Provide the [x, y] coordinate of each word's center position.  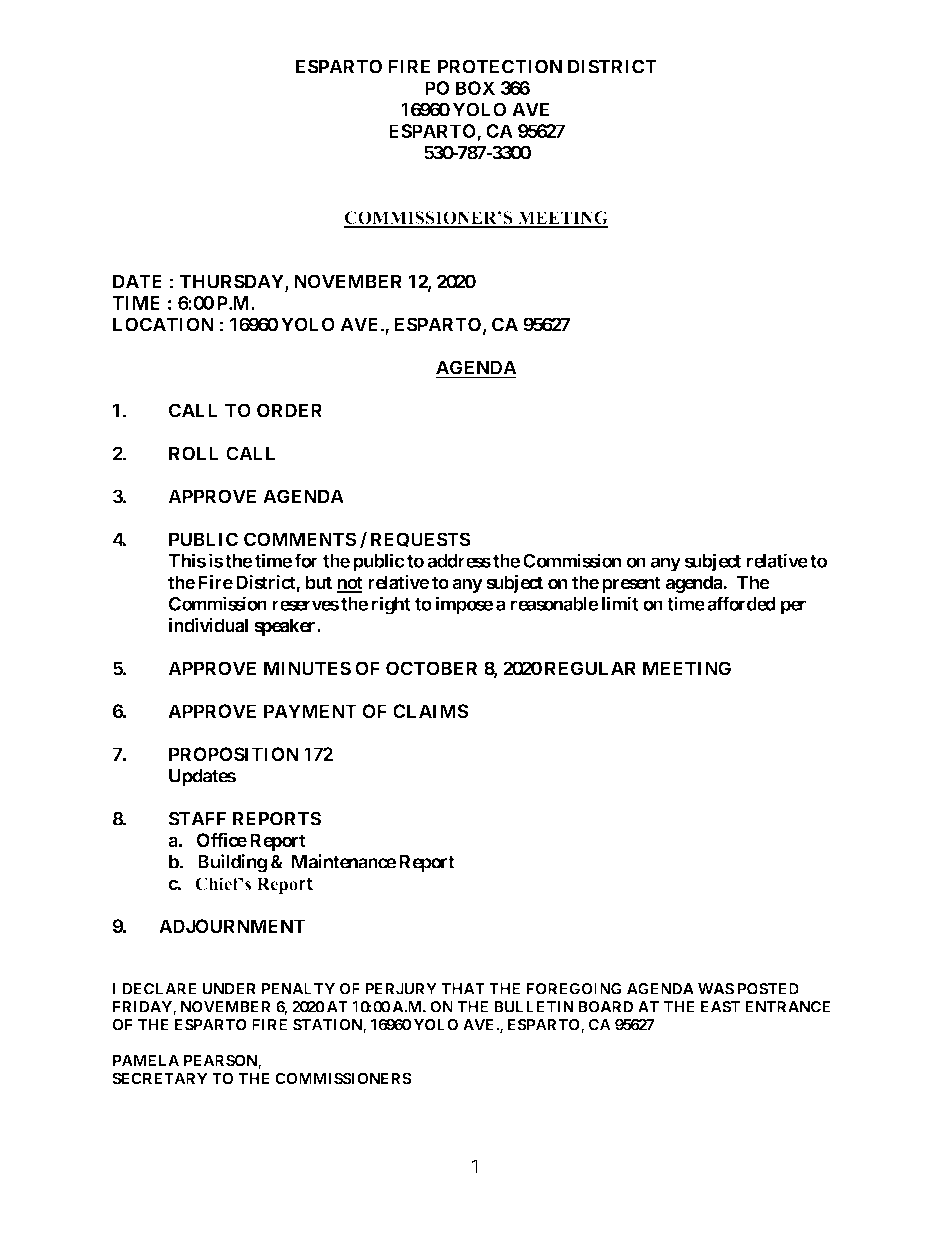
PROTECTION [500, 66]
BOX [475, 88]
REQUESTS [421, 540]
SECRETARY [160, 1078]
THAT [463, 989]
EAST [720, 1007]
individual [208, 625]
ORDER [289, 410]
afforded [741, 603]
